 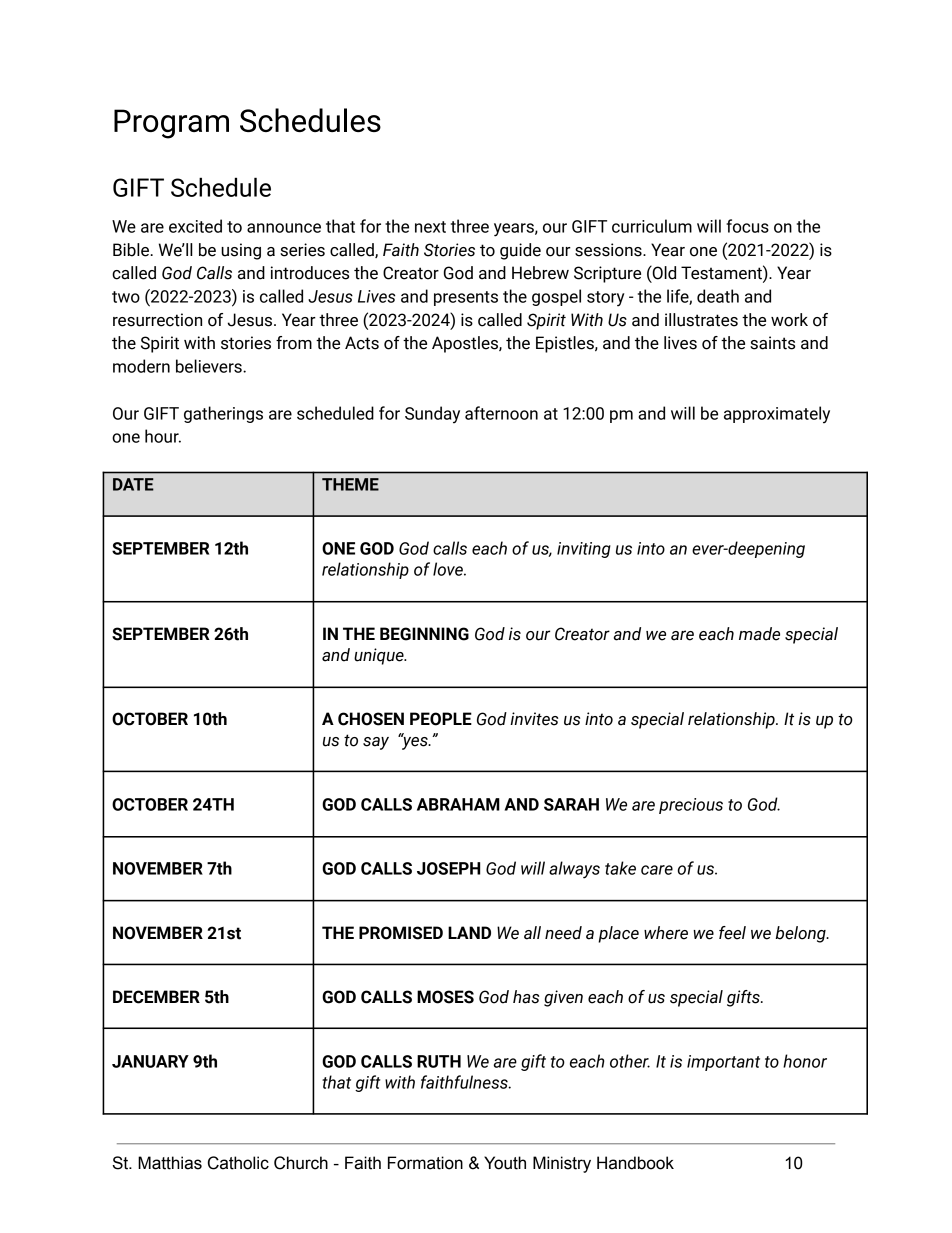 I want to click on precious, so click(x=691, y=806).
